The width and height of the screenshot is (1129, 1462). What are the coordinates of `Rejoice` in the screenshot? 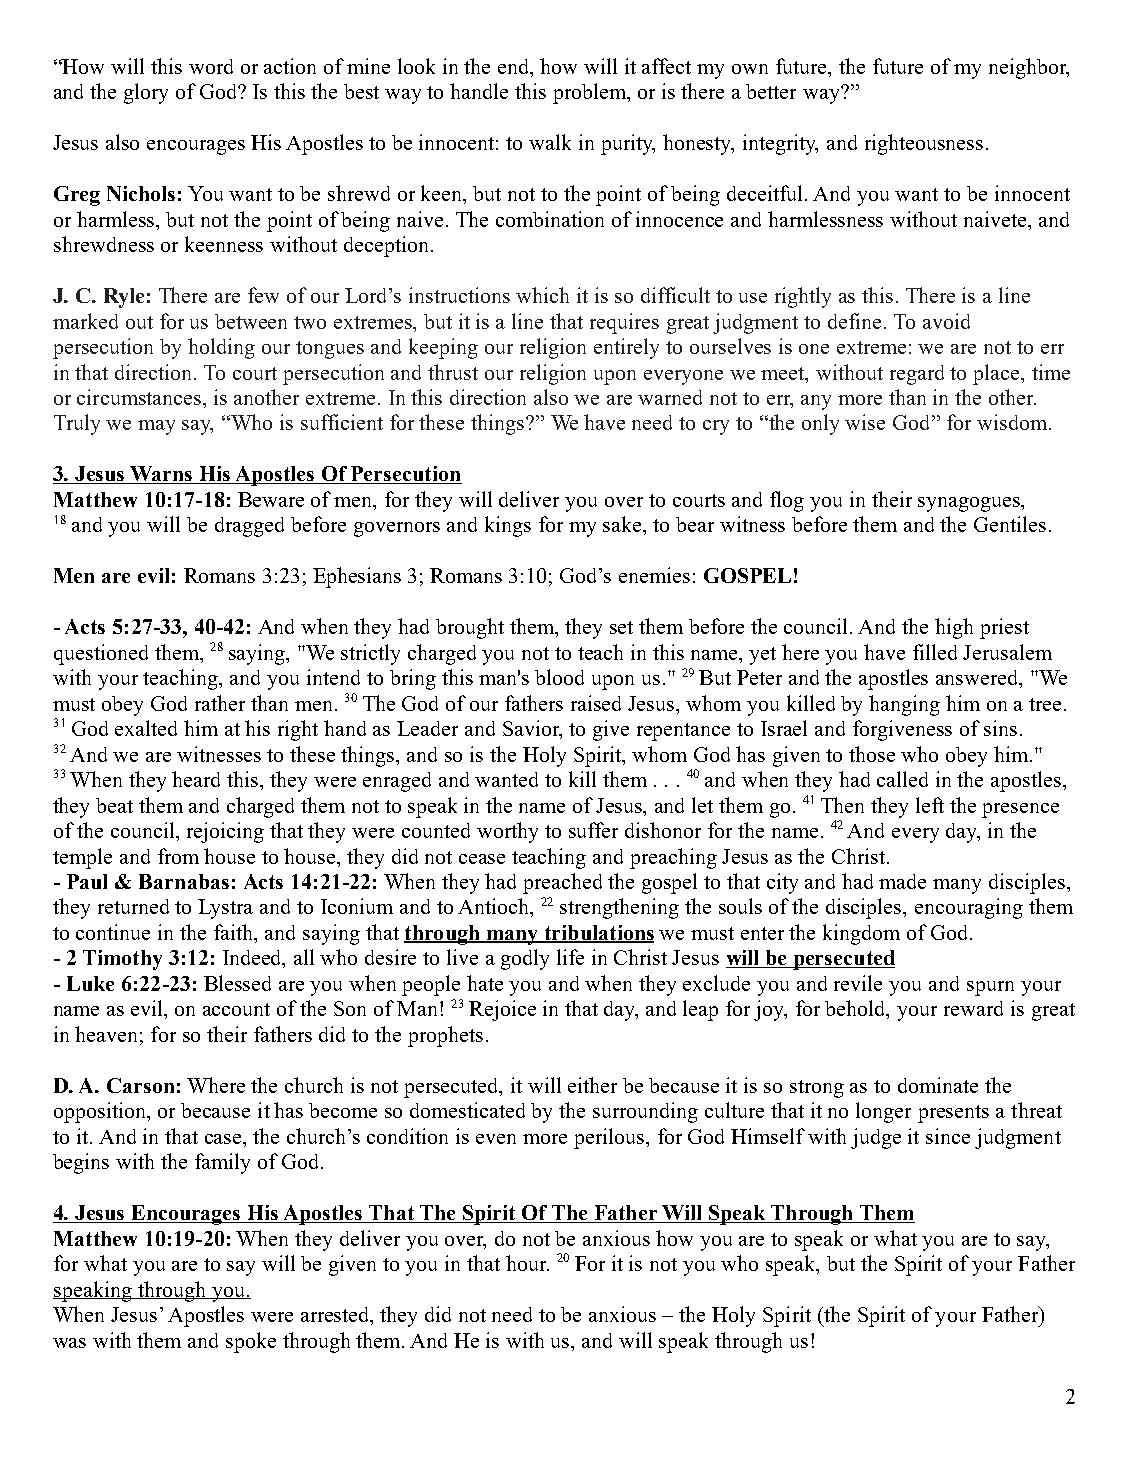 It's located at (502, 1010).
